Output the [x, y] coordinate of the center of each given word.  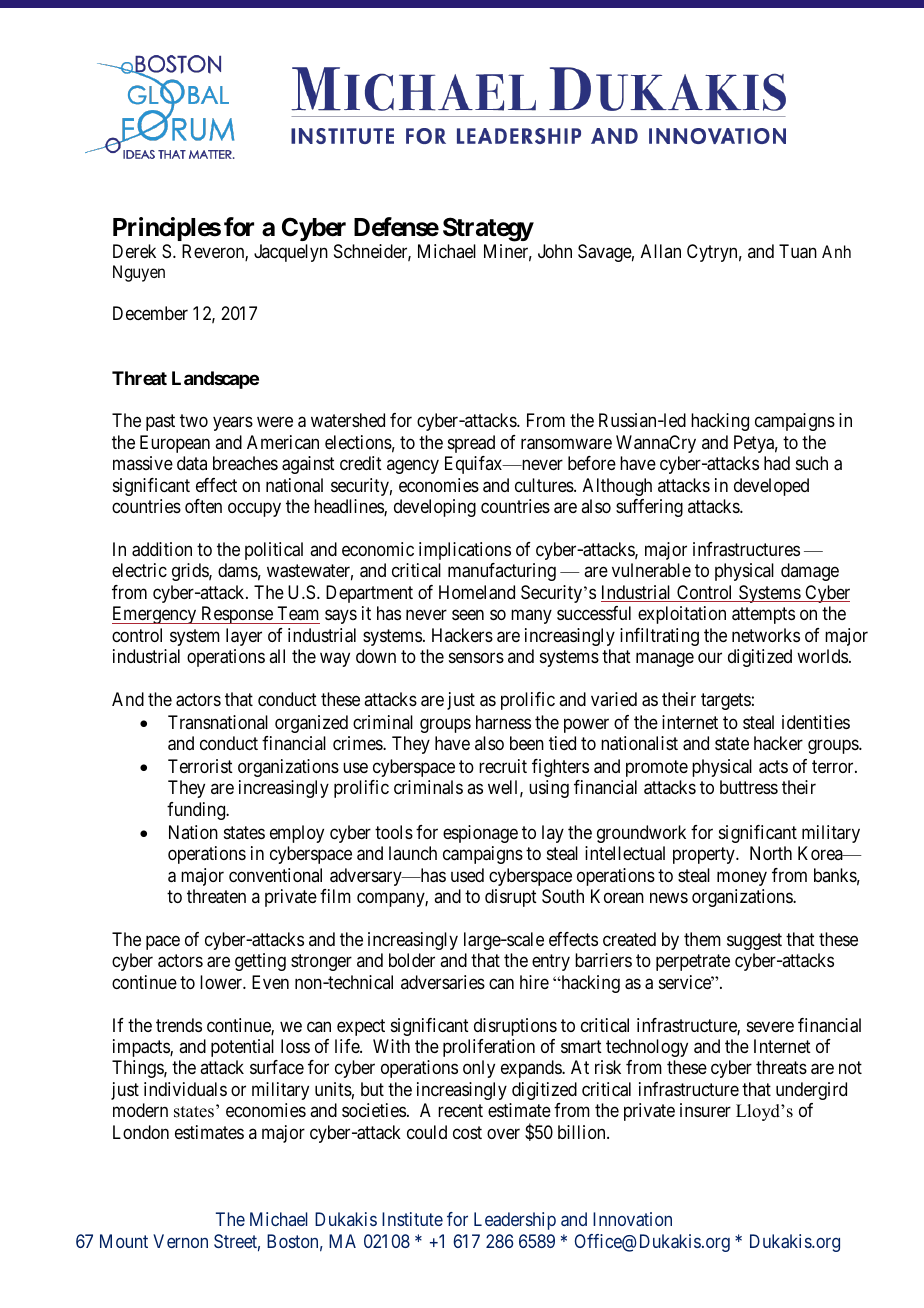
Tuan [798, 251]
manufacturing [502, 572]
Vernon [180, 1241]
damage [810, 572]
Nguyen [139, 273]
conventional [275, 875]
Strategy [488, 229]
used [467, 875]
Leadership [515, 1221]
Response [237, 615]
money [742, 878]
